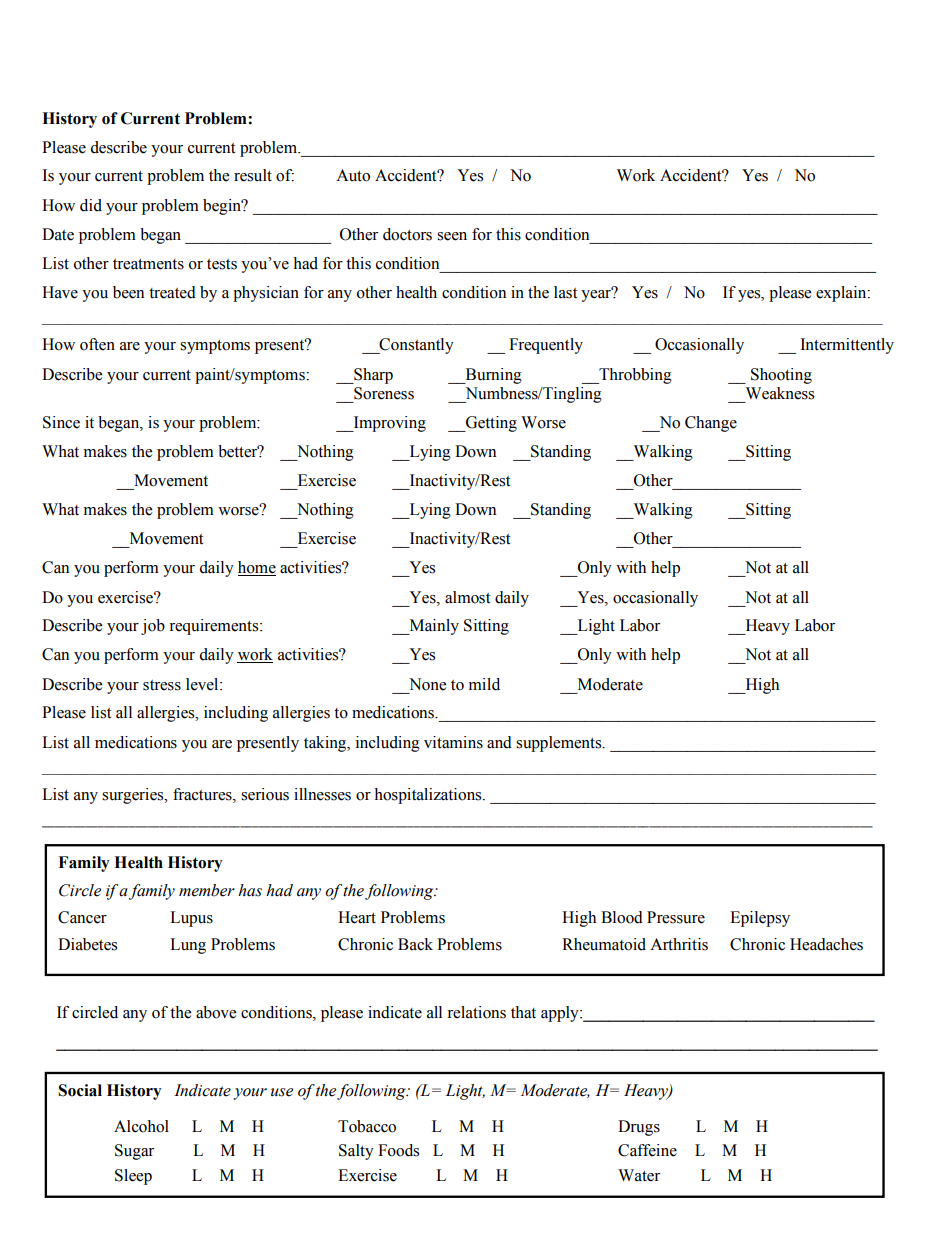  What do you see at coordinates (239, 451) in the screenshot?
I see `better` at bounding box center [239, 451].
